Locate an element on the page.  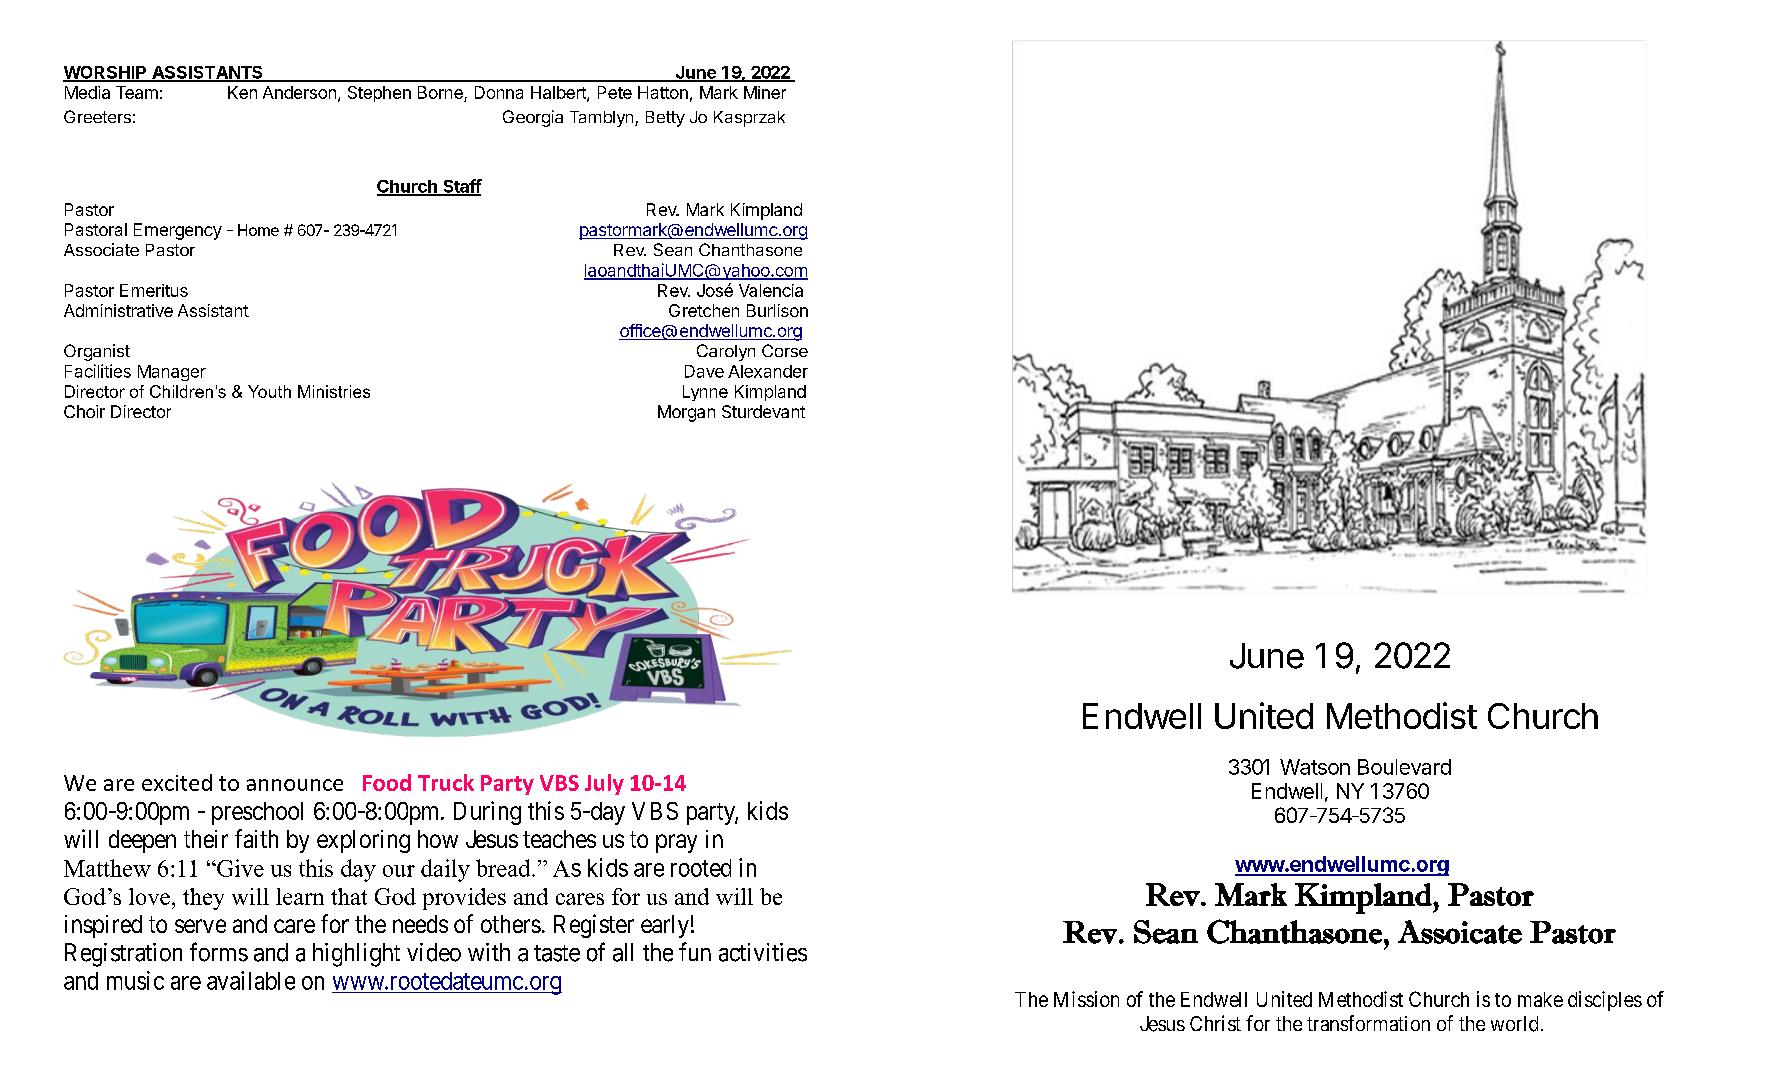
Ken is located at coordinates (242, 92).
